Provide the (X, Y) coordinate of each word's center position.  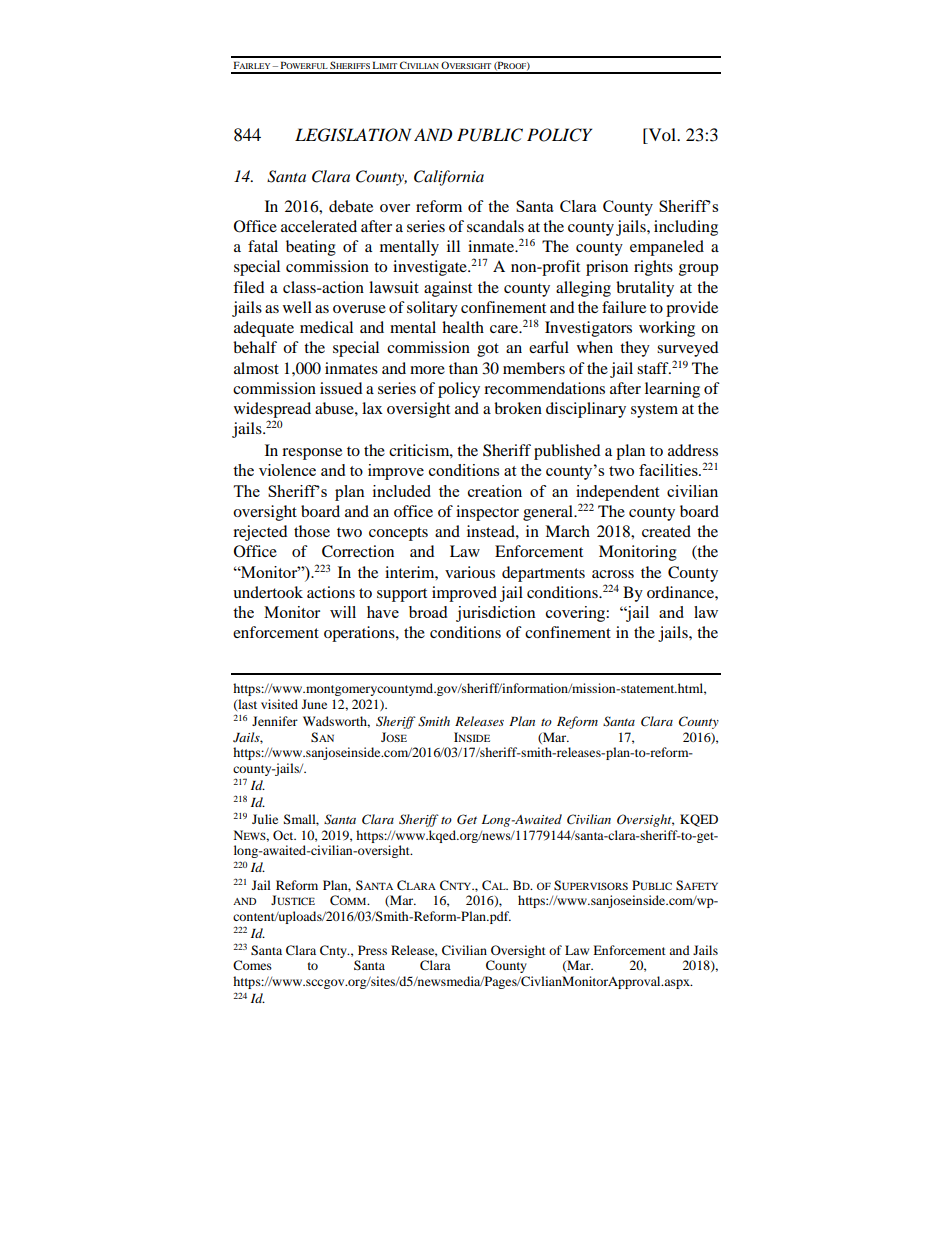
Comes (252, 965)
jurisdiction (496, 614)
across (613, 574)
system (654, 411)
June (314, 704)
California (449, 178)
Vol (662, 136)
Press (372, 950)
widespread (272, 410)
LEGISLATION (353, 135)
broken (518, 408)
